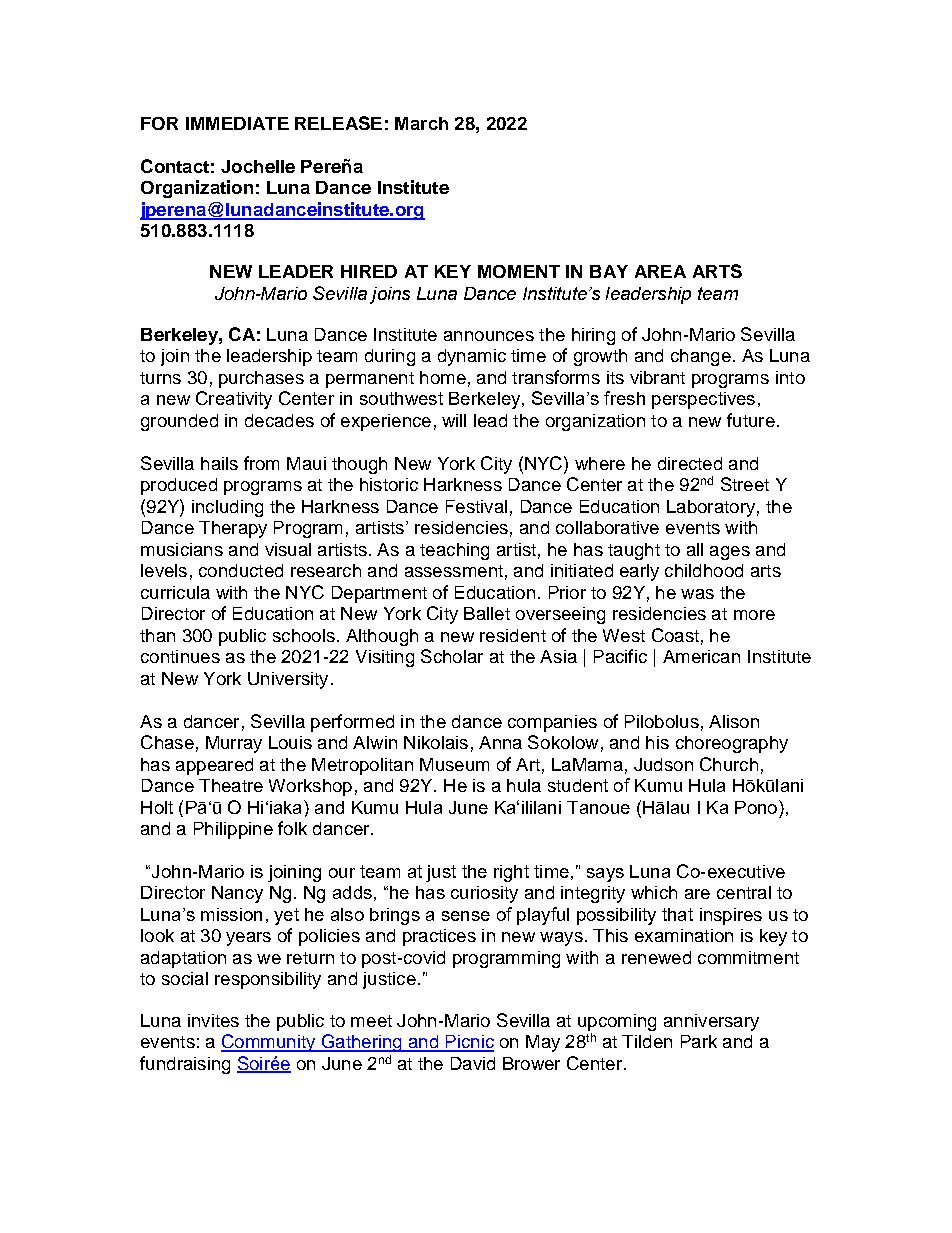 Image resolution: width=952 pixels, height=1233 pixels. I want to click on Anna, so click(500, 742).
